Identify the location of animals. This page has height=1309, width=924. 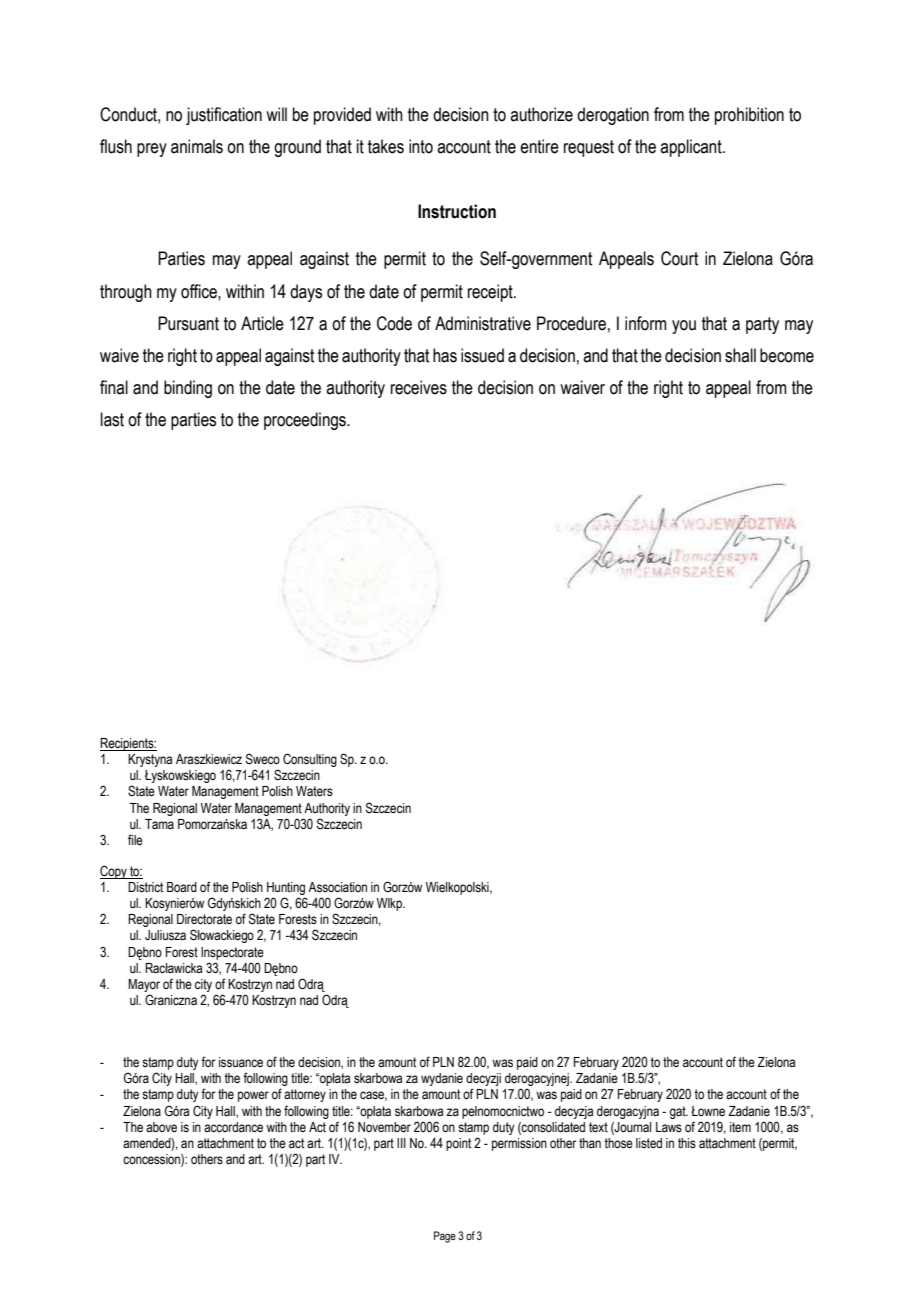
(197, 146).
